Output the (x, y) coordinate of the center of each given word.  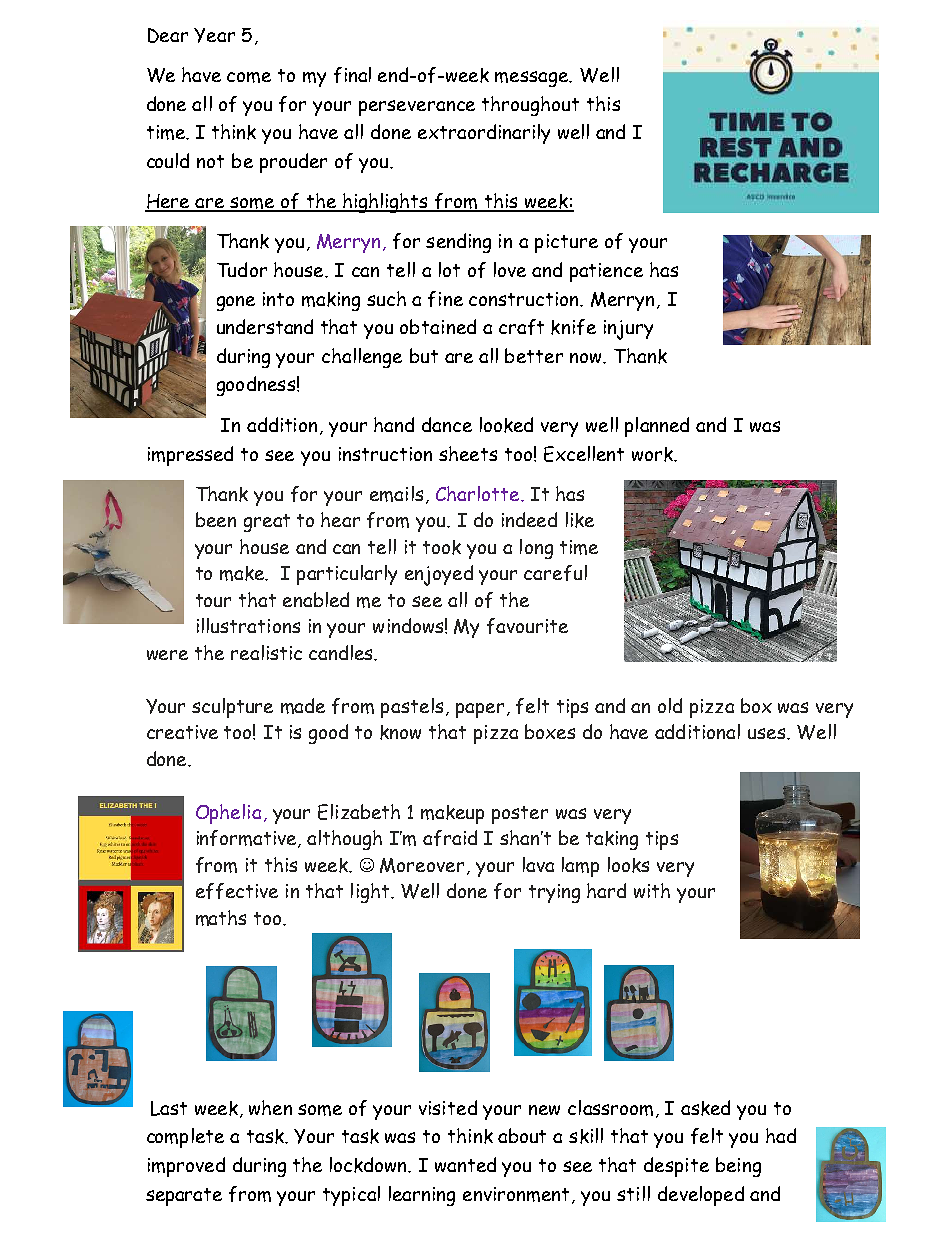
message (533, 79)
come (249, 77)
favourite (527, 626)
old (670, 705)
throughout (530, 106)
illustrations (248, 625)
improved (186, 1167)
